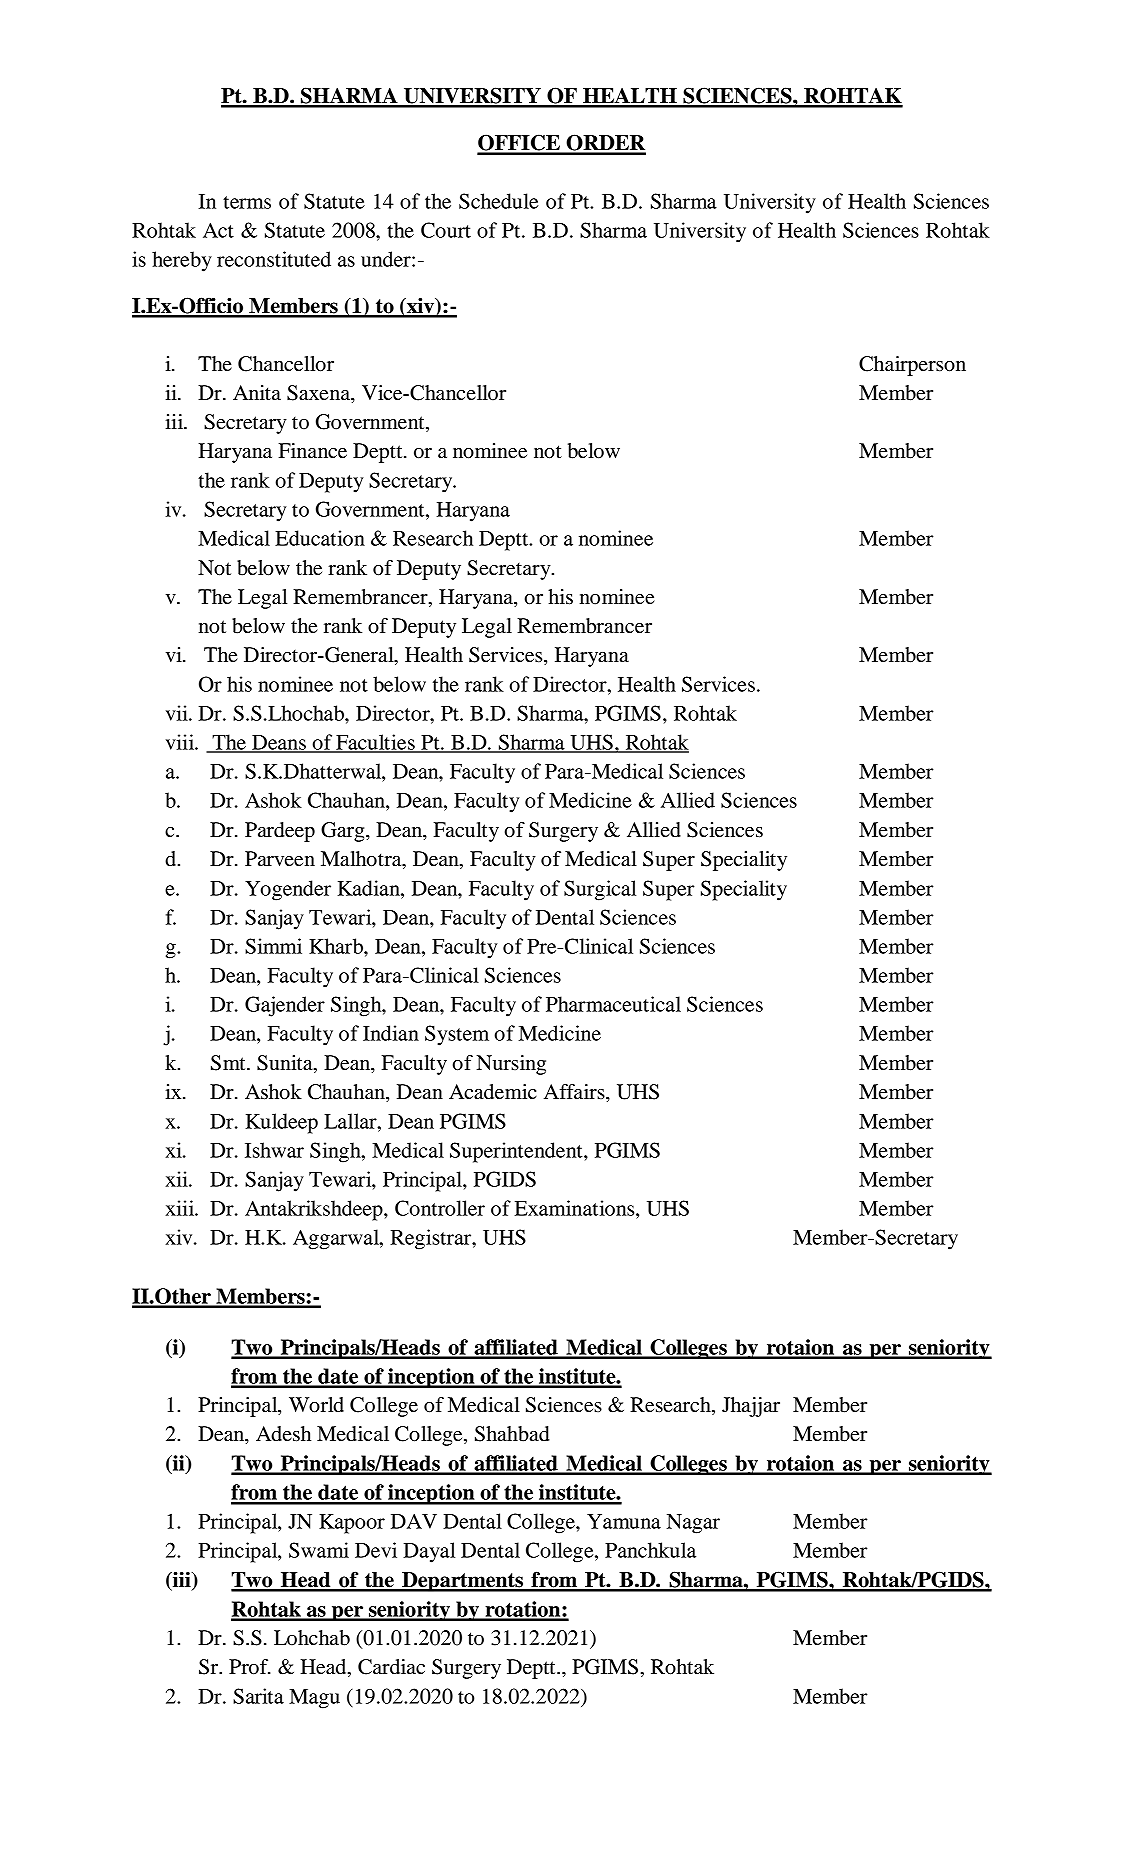  Describe the element at coordinates (320, 538) in the screenshot. I see `Education` at that location.
